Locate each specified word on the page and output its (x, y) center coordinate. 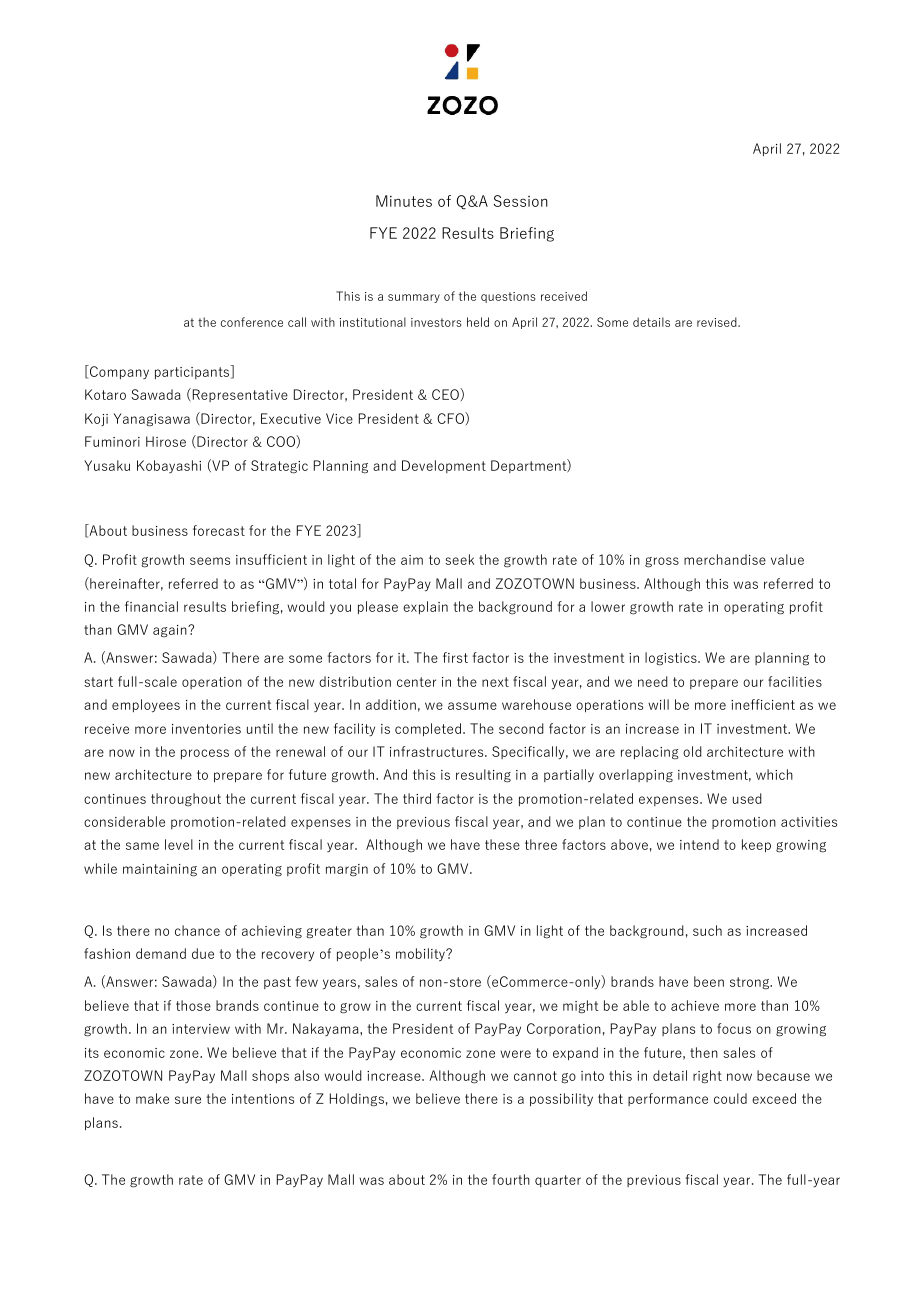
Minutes (404, 201)
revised (718, 322)
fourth (511, 1179)
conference (252, 322)
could (730, 1098)
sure (188, 1100)
